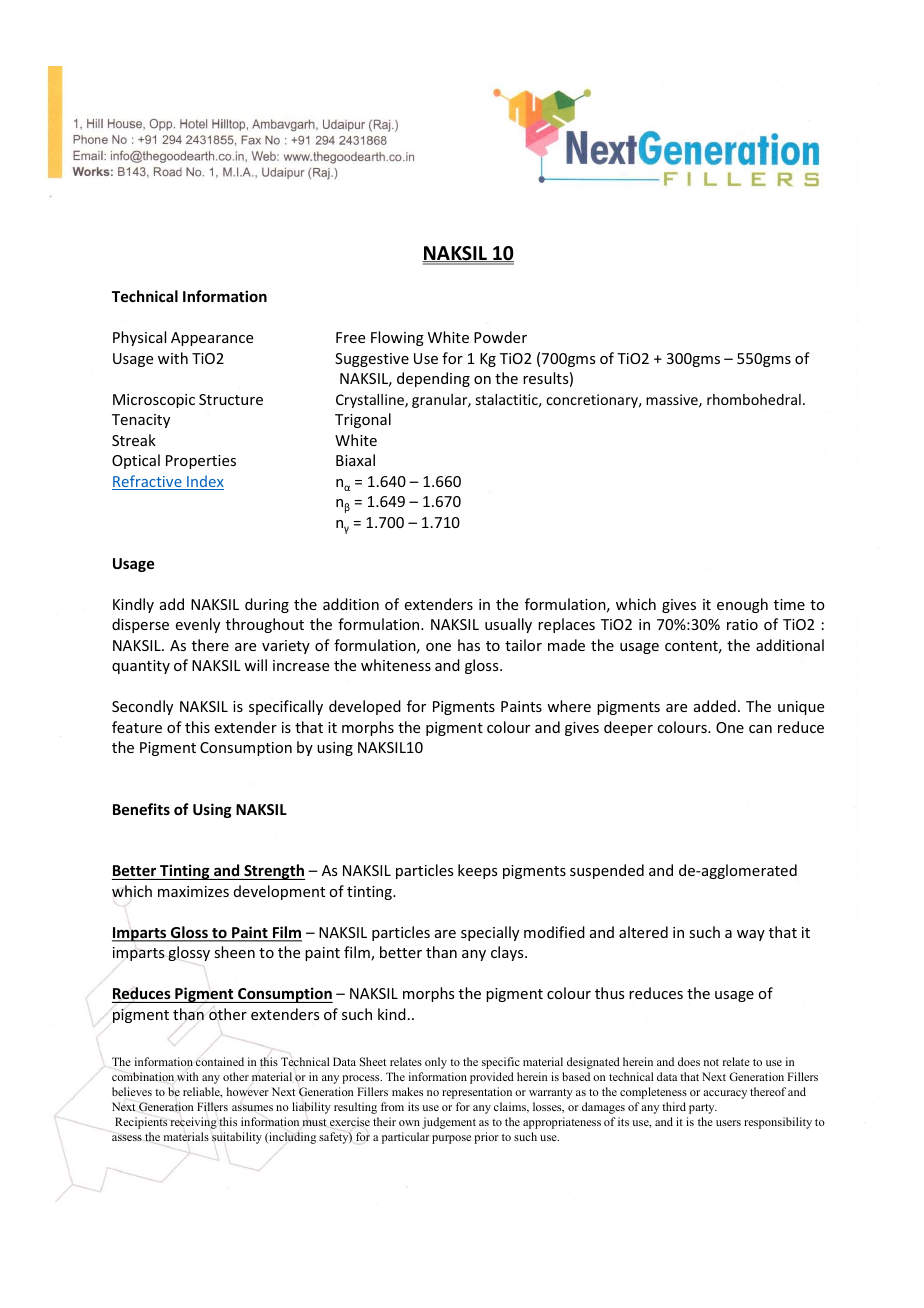  I want to click on way, so click(751, 935).
